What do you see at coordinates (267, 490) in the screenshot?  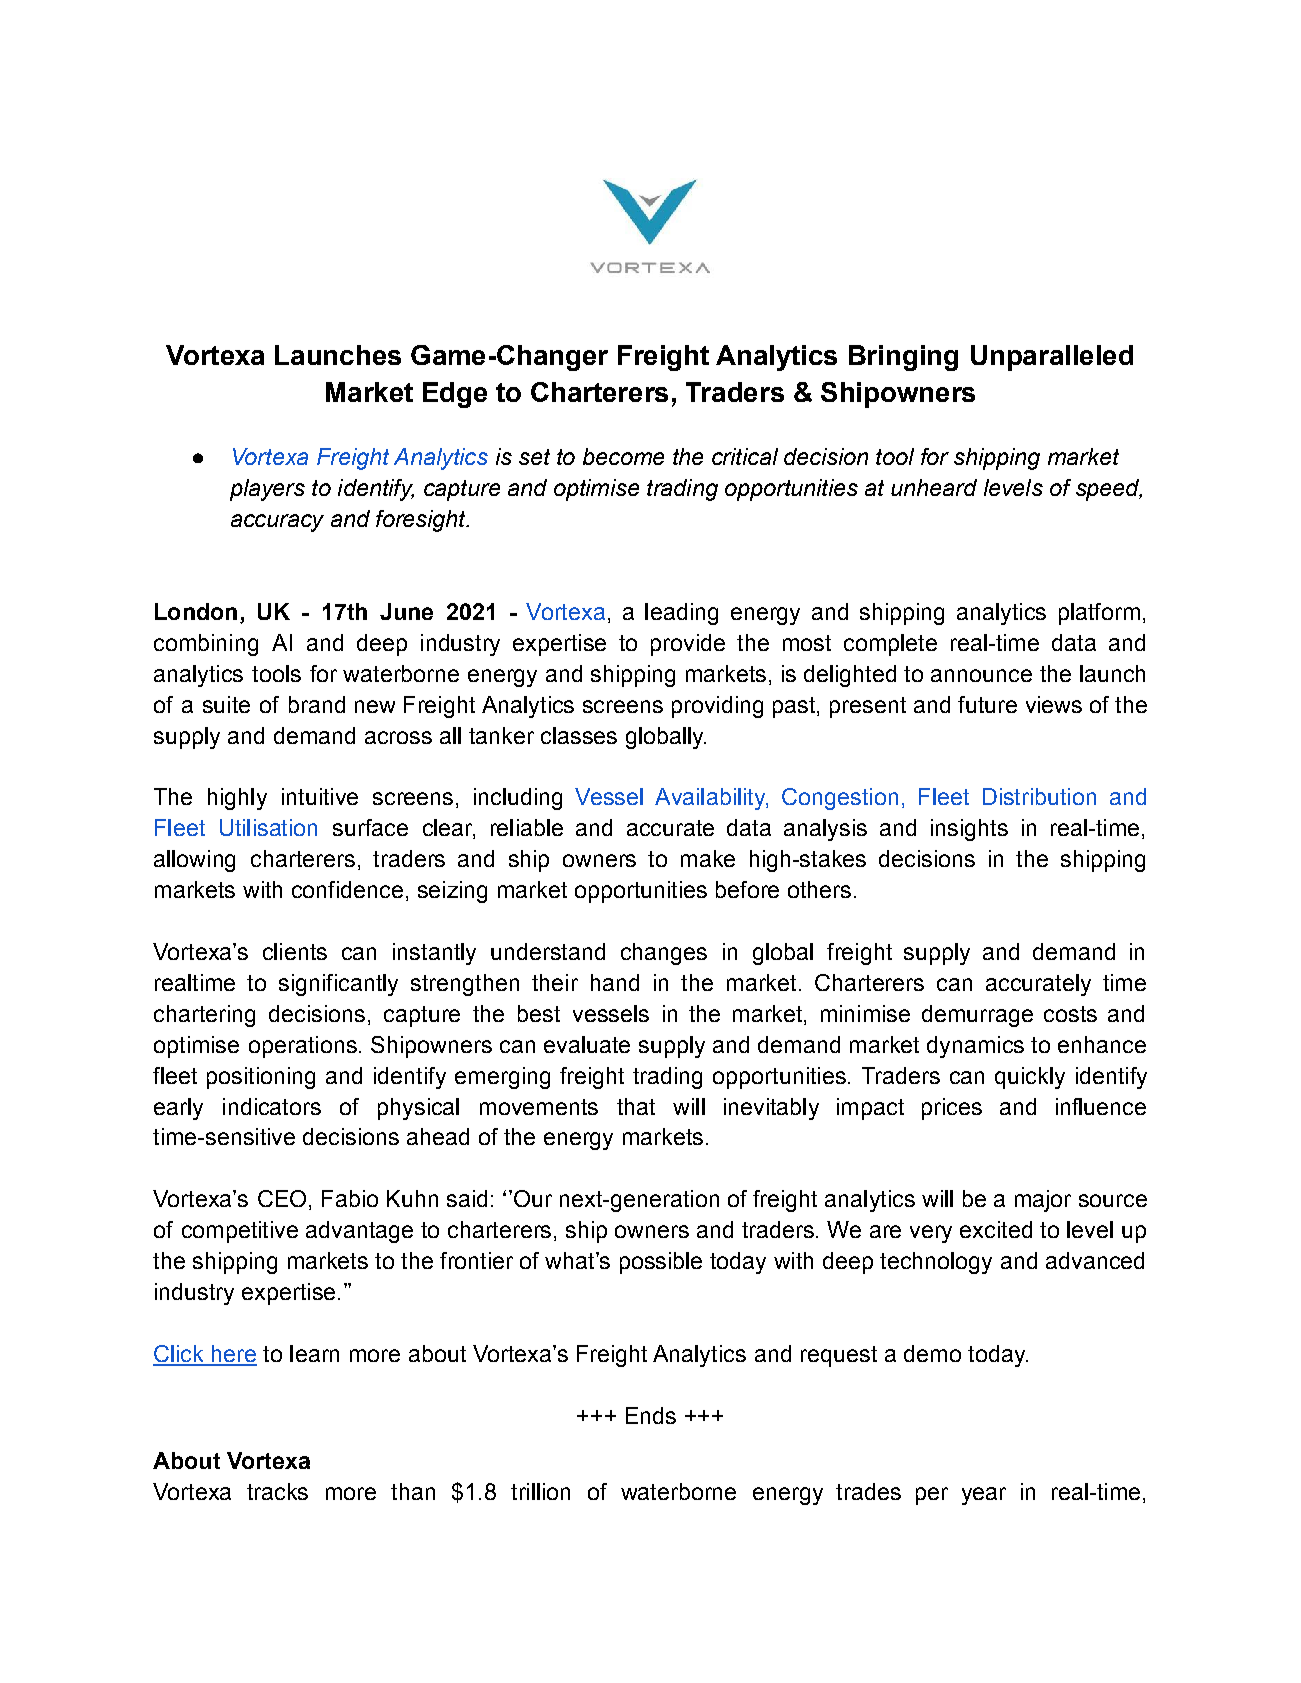 I see `players` at bounding box center [267, 490].
